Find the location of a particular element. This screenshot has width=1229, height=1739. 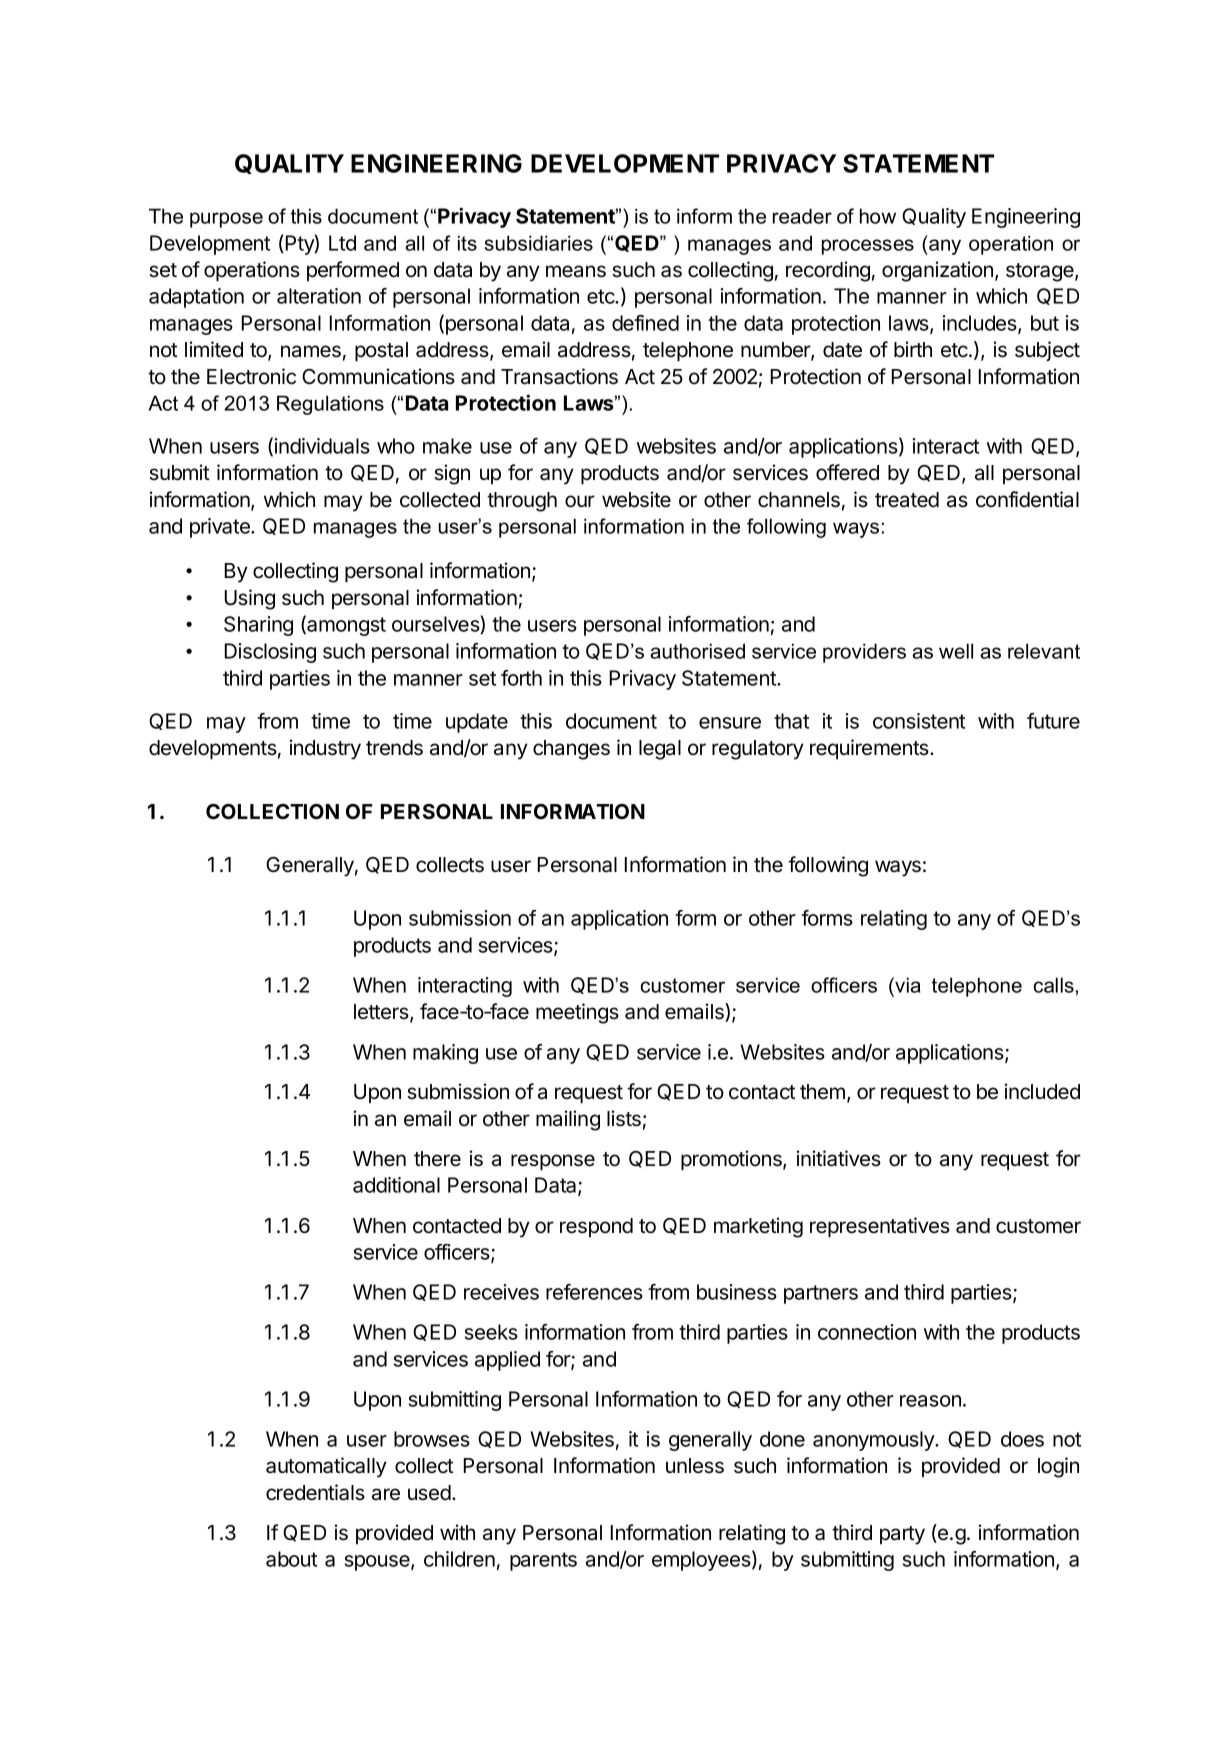

meetings is located at coordinates (577, 1013).
